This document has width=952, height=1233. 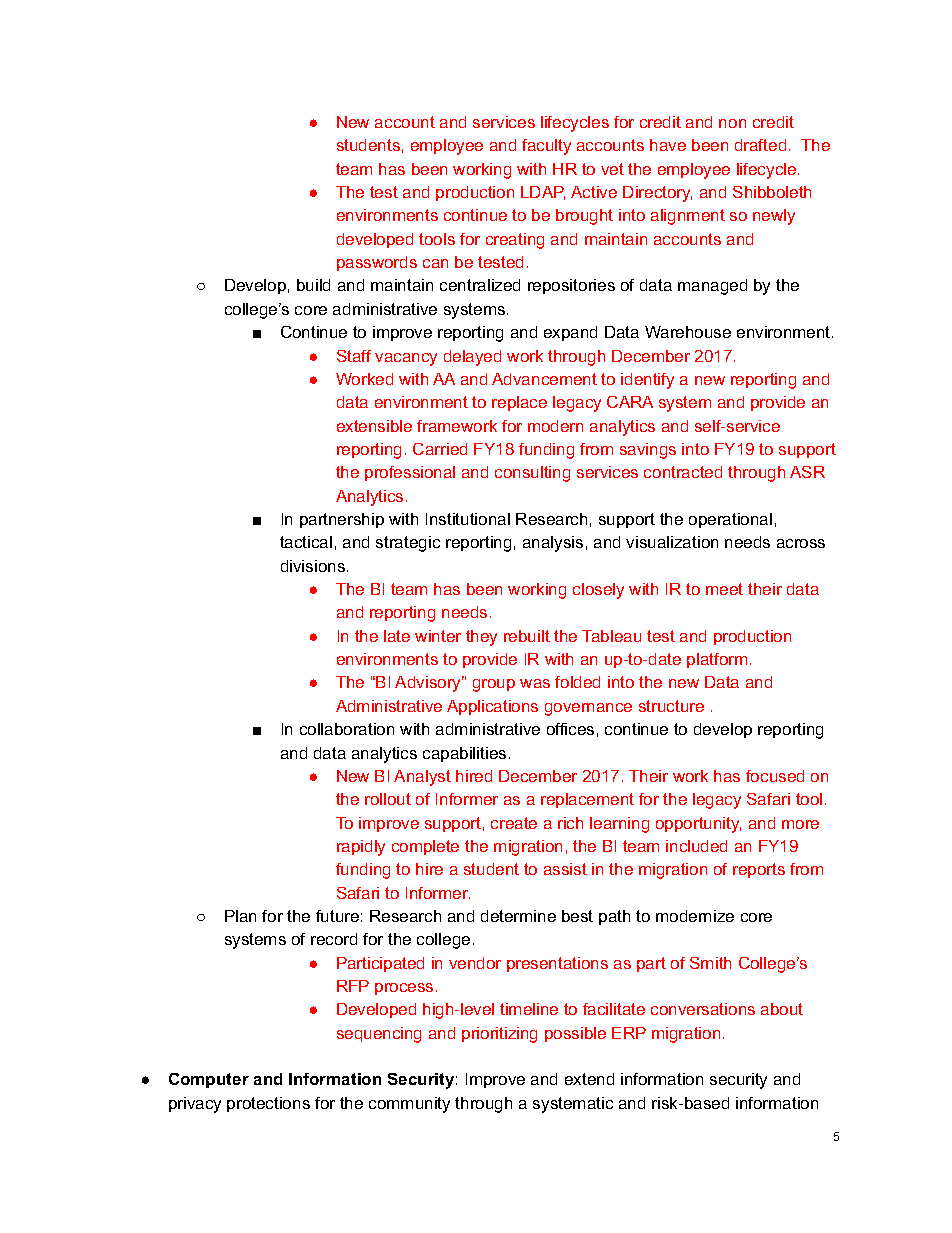 I want to click on focused, so click(x=775, y=776).
